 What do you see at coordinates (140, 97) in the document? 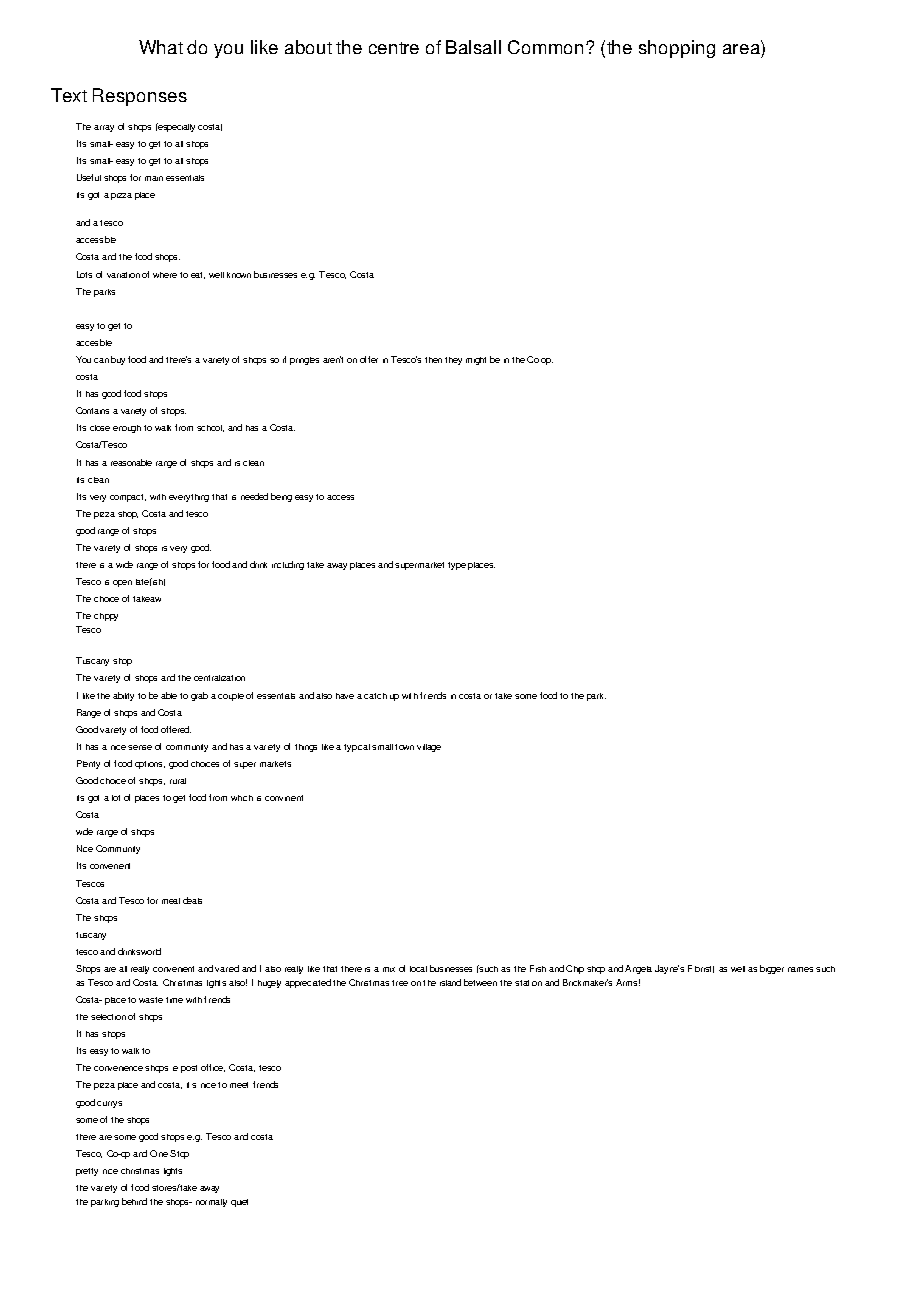
I see `Responses` at bounding box center [140, 97].
